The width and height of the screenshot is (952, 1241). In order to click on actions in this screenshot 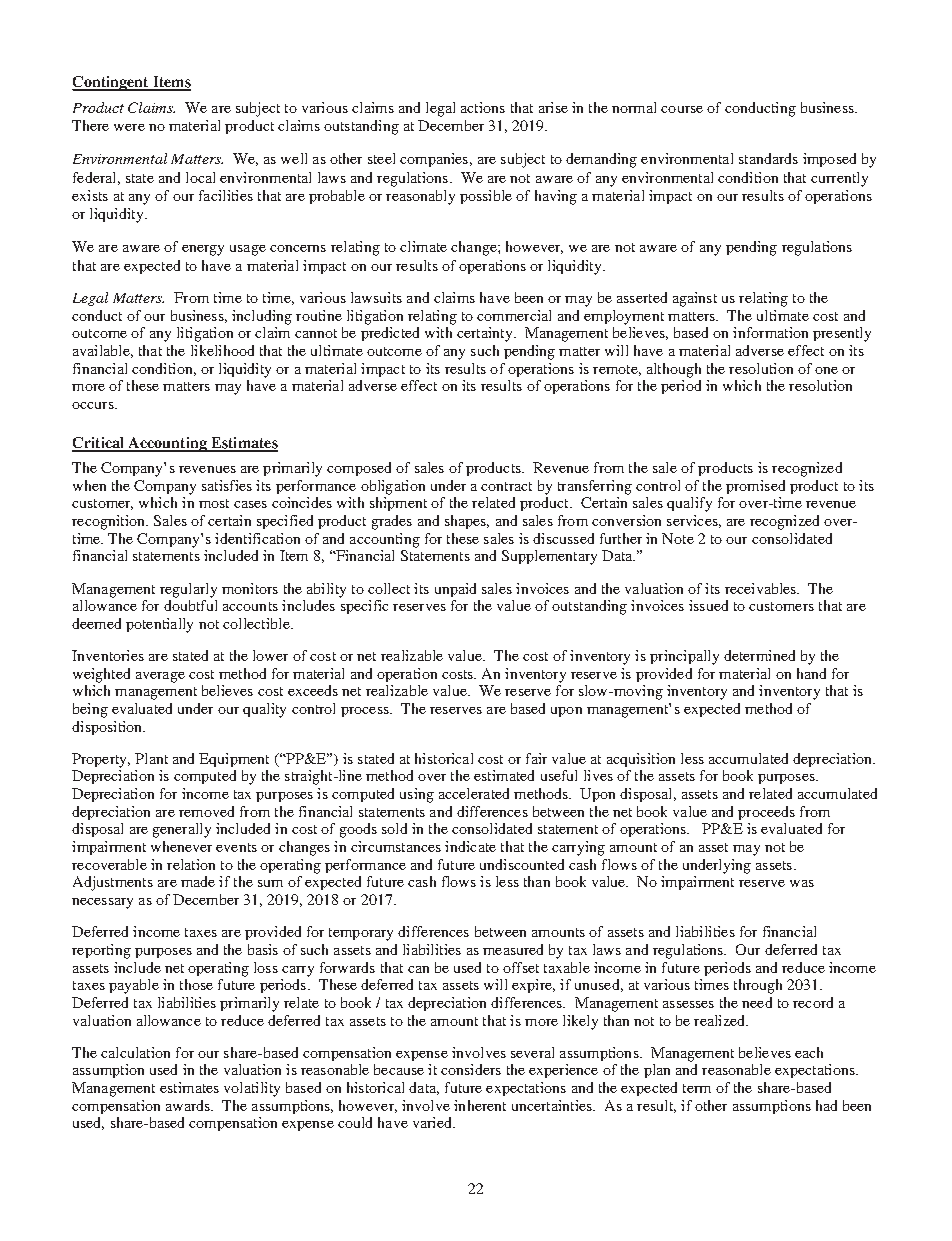, I will do `click(483, 107)`.
